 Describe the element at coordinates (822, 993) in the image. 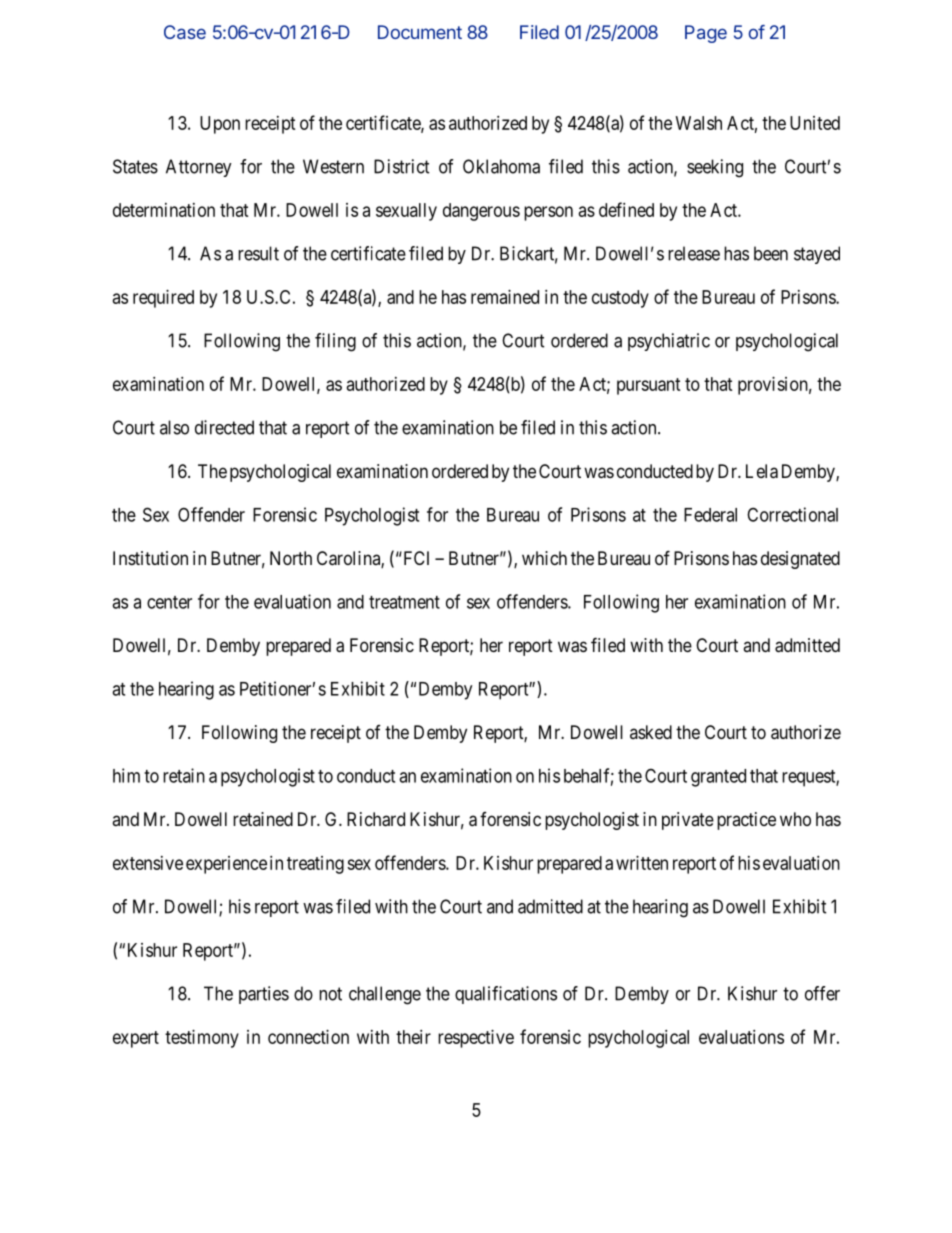

I see `offer` at that location.
